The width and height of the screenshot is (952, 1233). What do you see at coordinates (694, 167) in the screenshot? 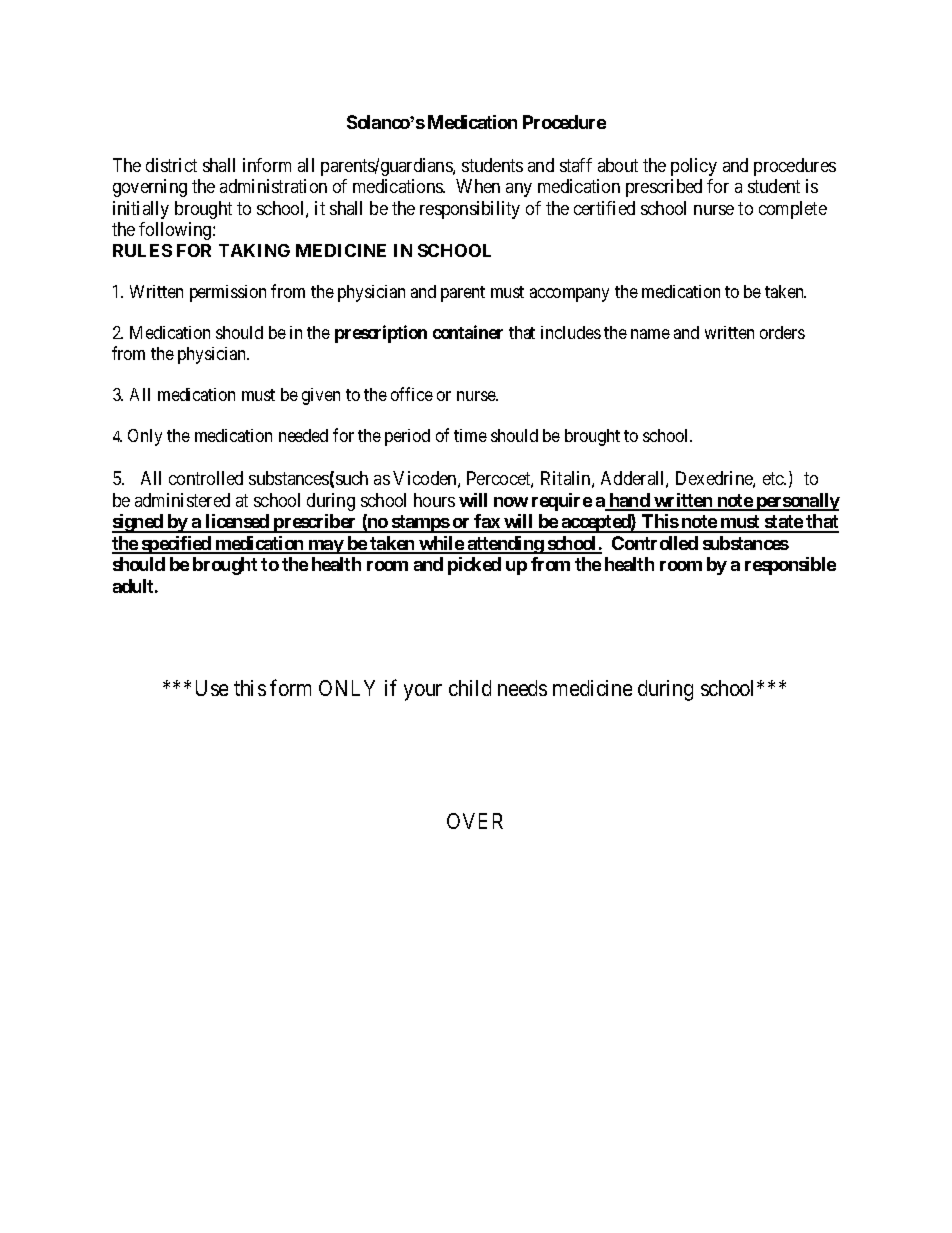
I see `policy` at bounding box center [694, 167].
